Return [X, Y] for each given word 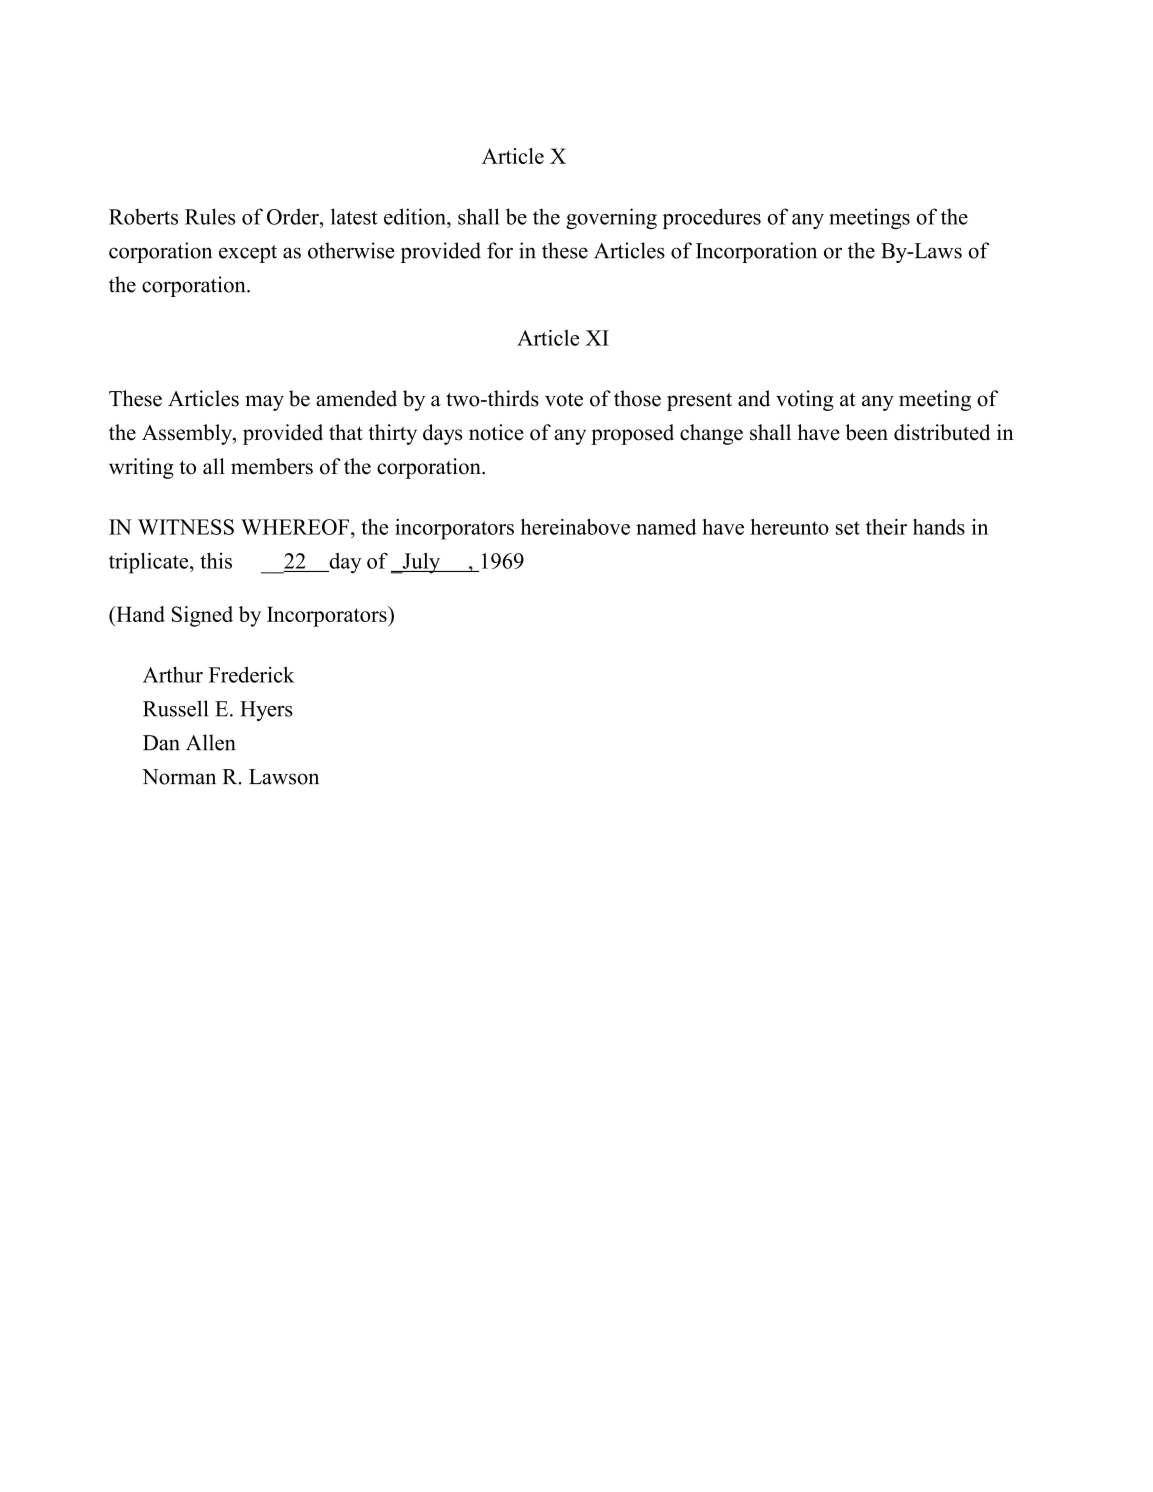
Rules [210, 216]
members [272, 466]
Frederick [252, 674]
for [500, 250]
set [848, 528]
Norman [179, 777]
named [666, 527]
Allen [210, 742]
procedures [712, 218]
